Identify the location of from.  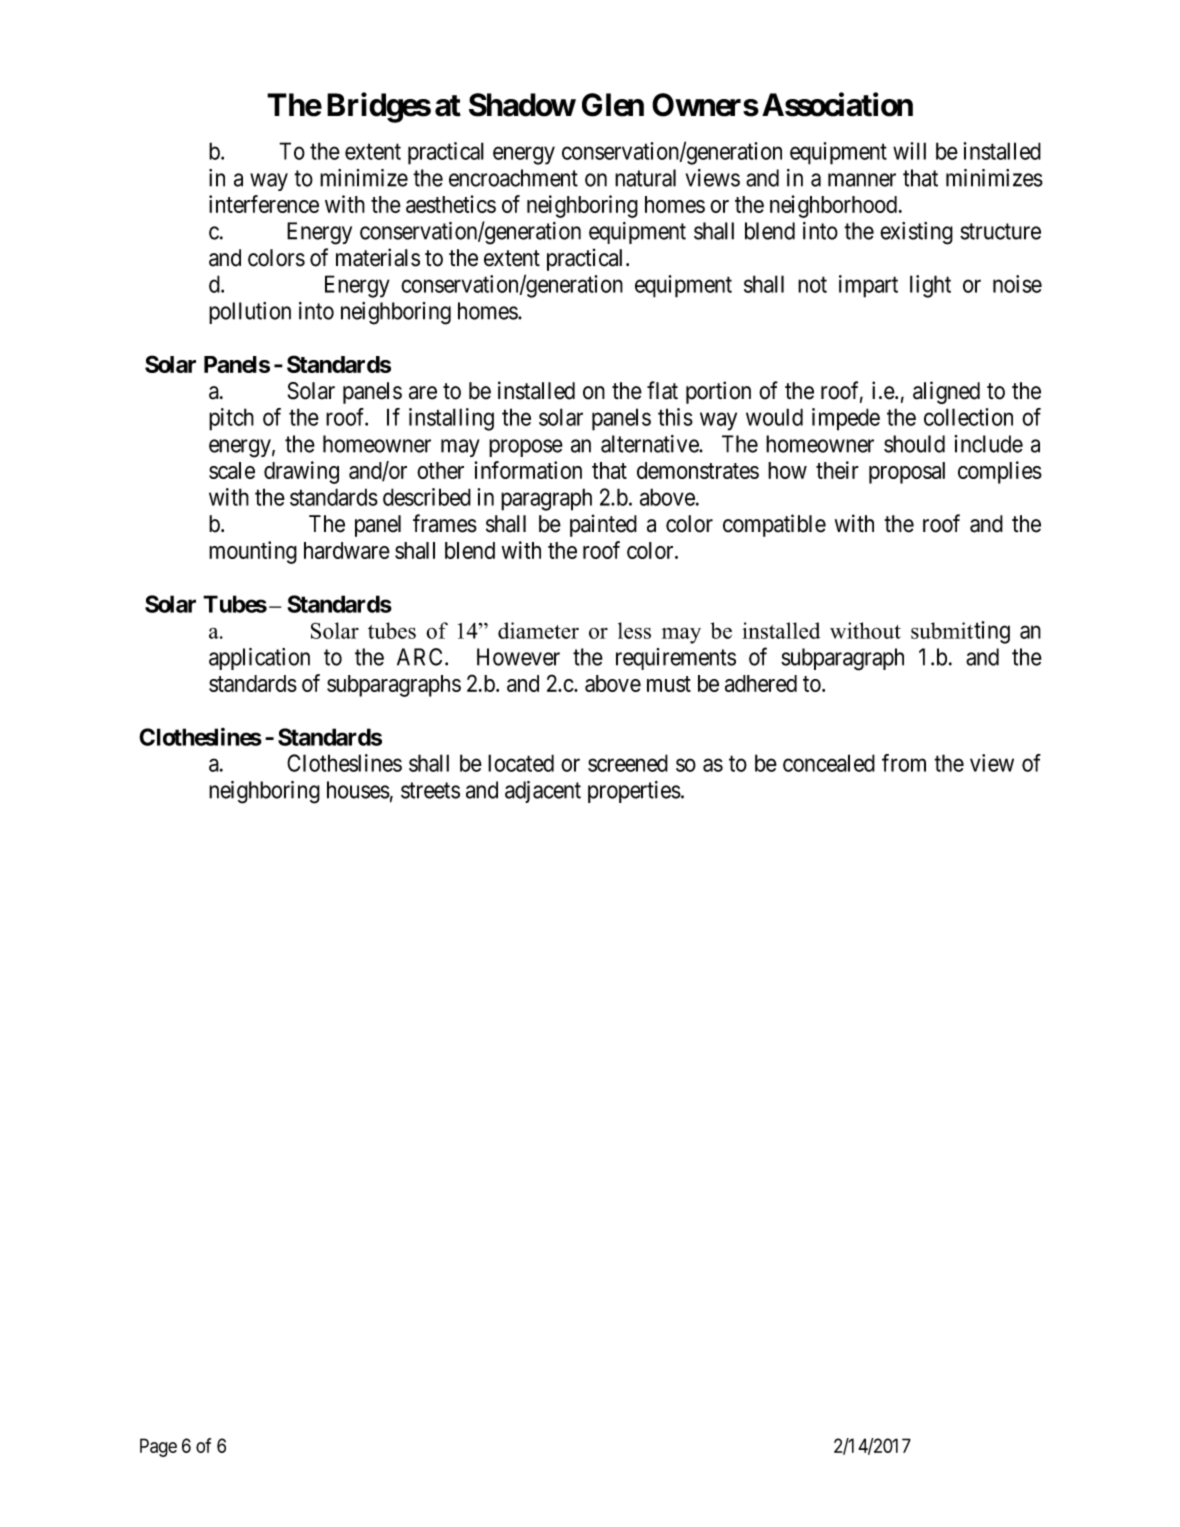
(904, 763).
